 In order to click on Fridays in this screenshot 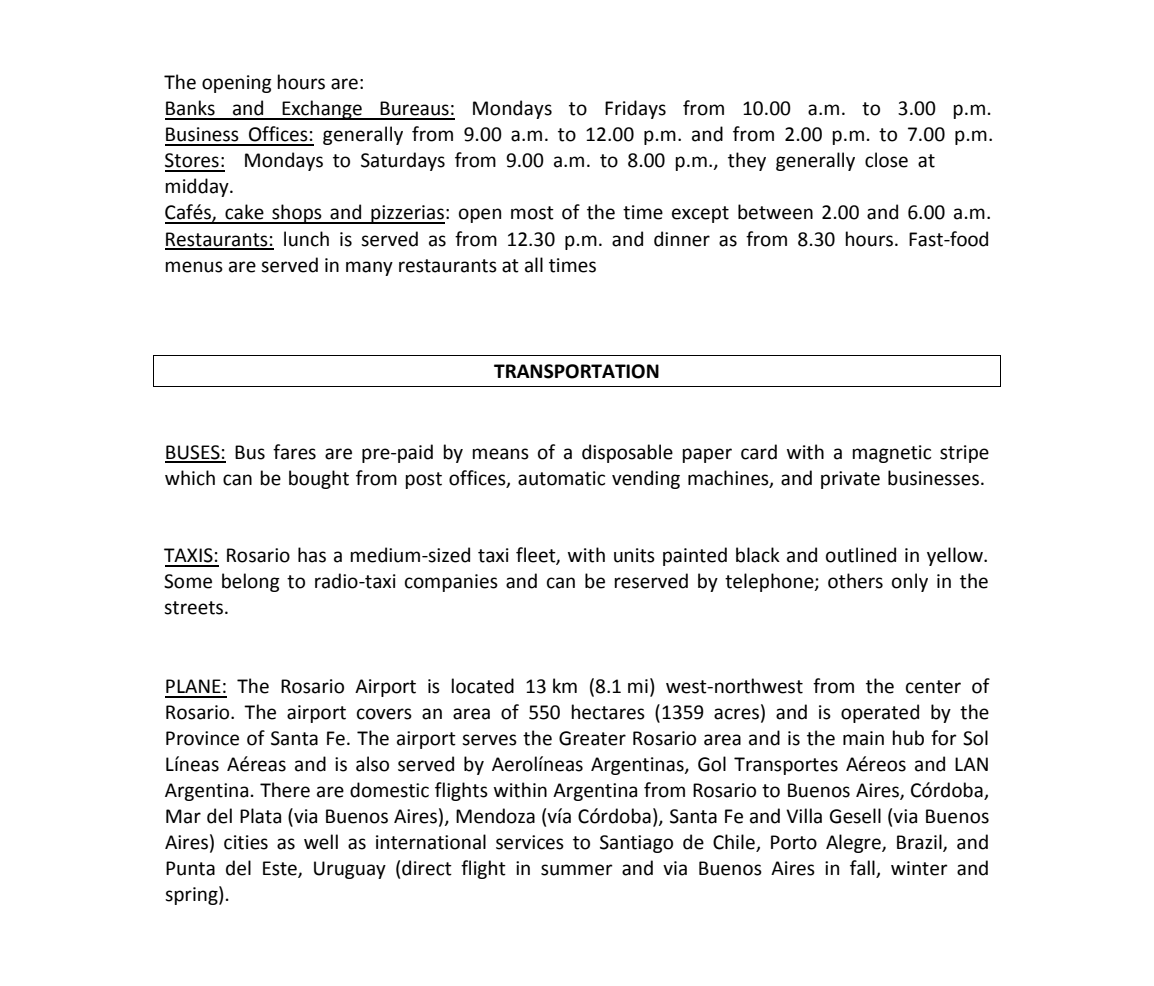, I will do `click(635, 109)`.
